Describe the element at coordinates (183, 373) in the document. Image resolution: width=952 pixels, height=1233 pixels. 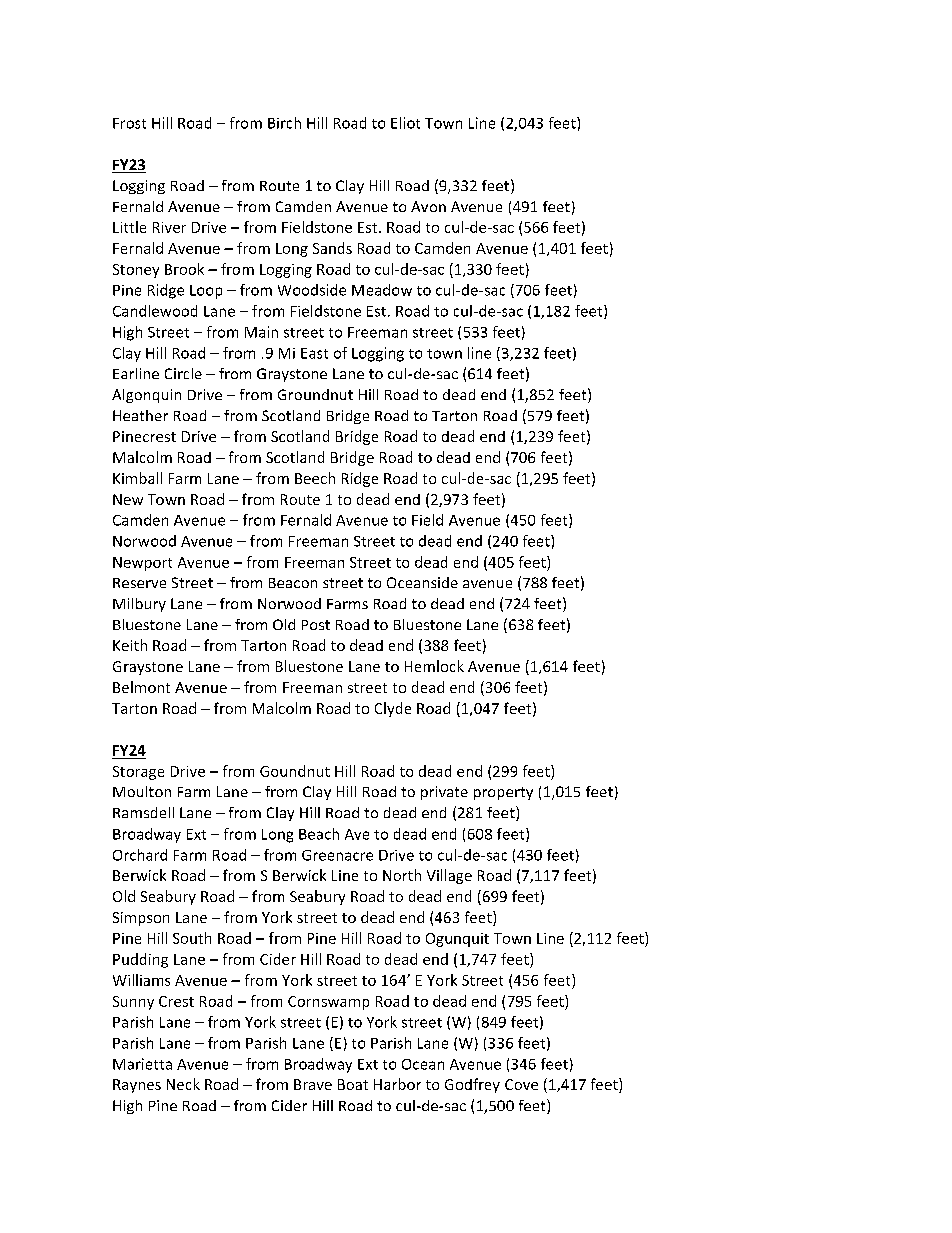
I see `Circle` at that location.
